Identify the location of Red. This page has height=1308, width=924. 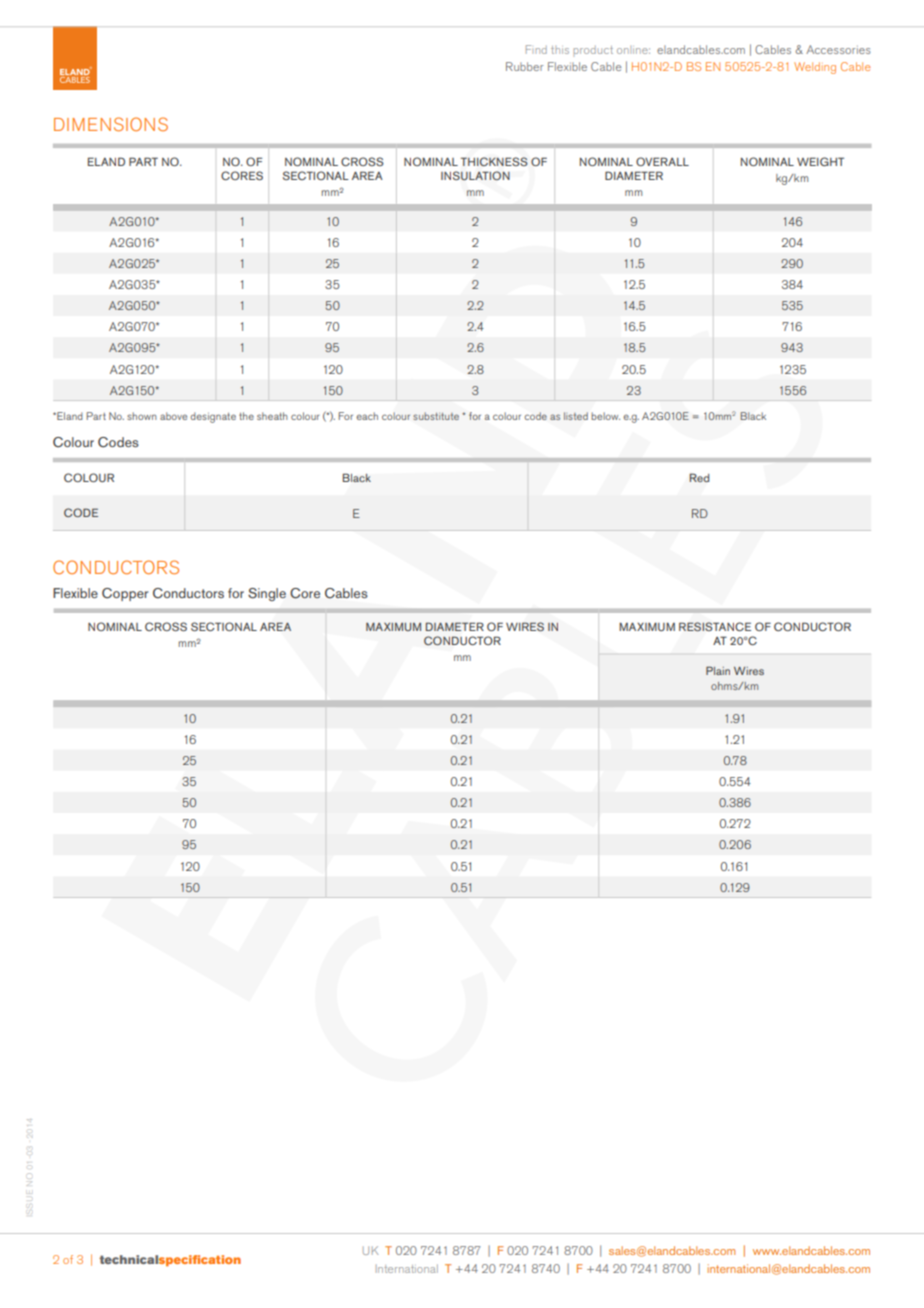
(699, 477).
